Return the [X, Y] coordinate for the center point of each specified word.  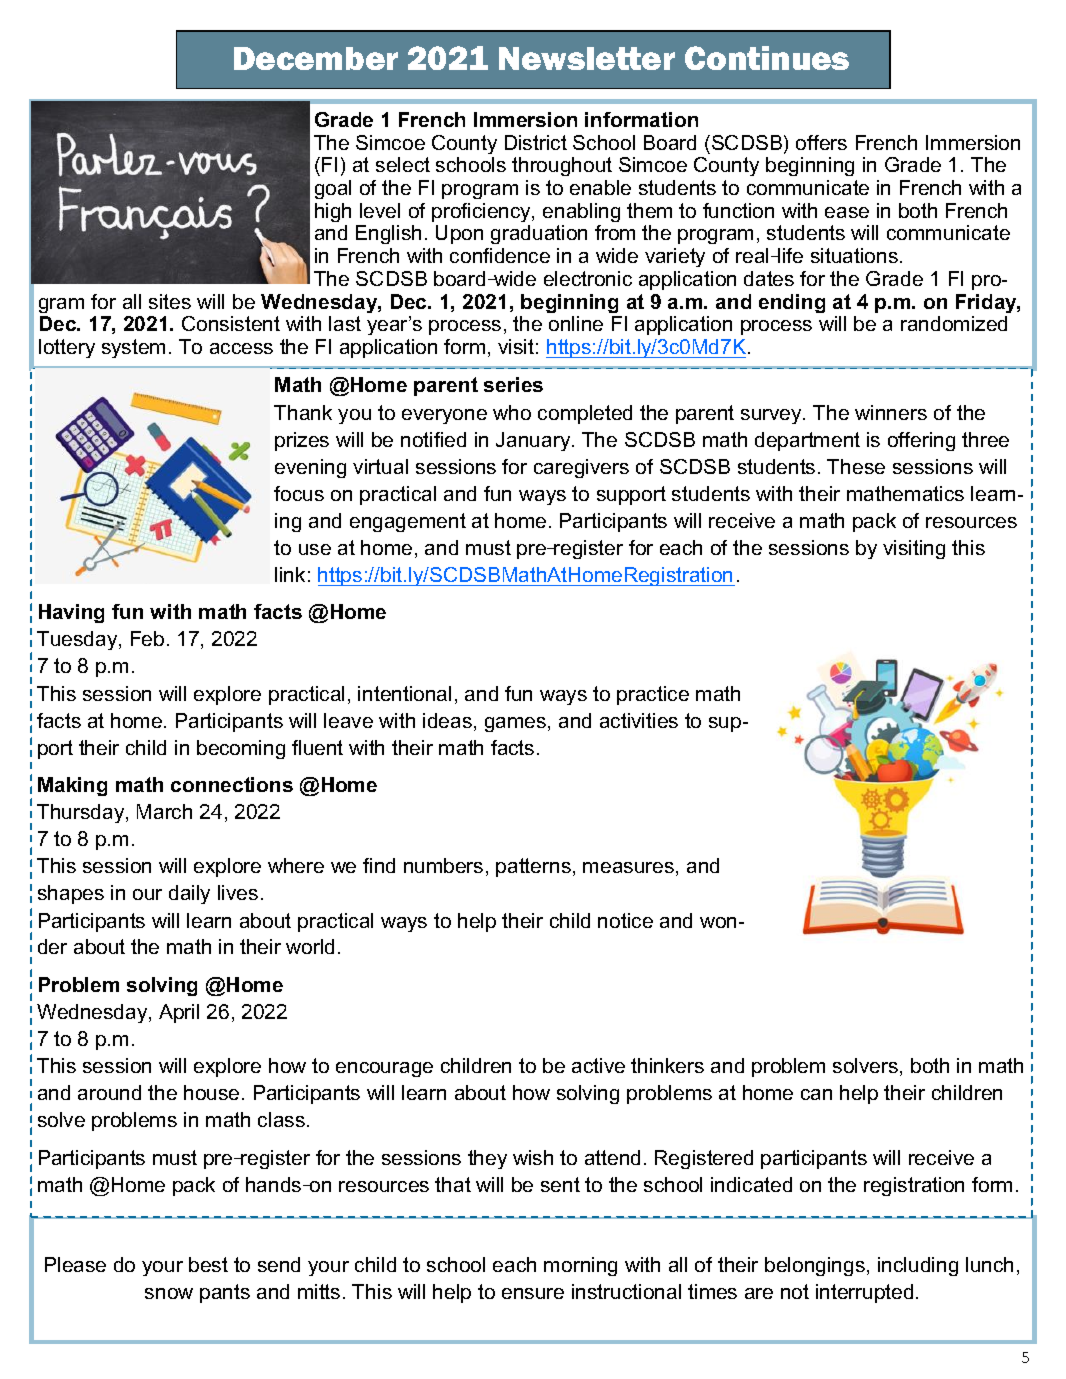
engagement [408, 522]
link [290, 574]
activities [639, 720]
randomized [954, 323]
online [576, 323]
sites [170, 301]
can [816, 1094]
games [517, 724]
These [856, 466]
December [316, 58]
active [598, 1065]
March [164, 811]
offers [821, 142]
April [179, 1013]
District [536, 142]
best [208, 1264]
